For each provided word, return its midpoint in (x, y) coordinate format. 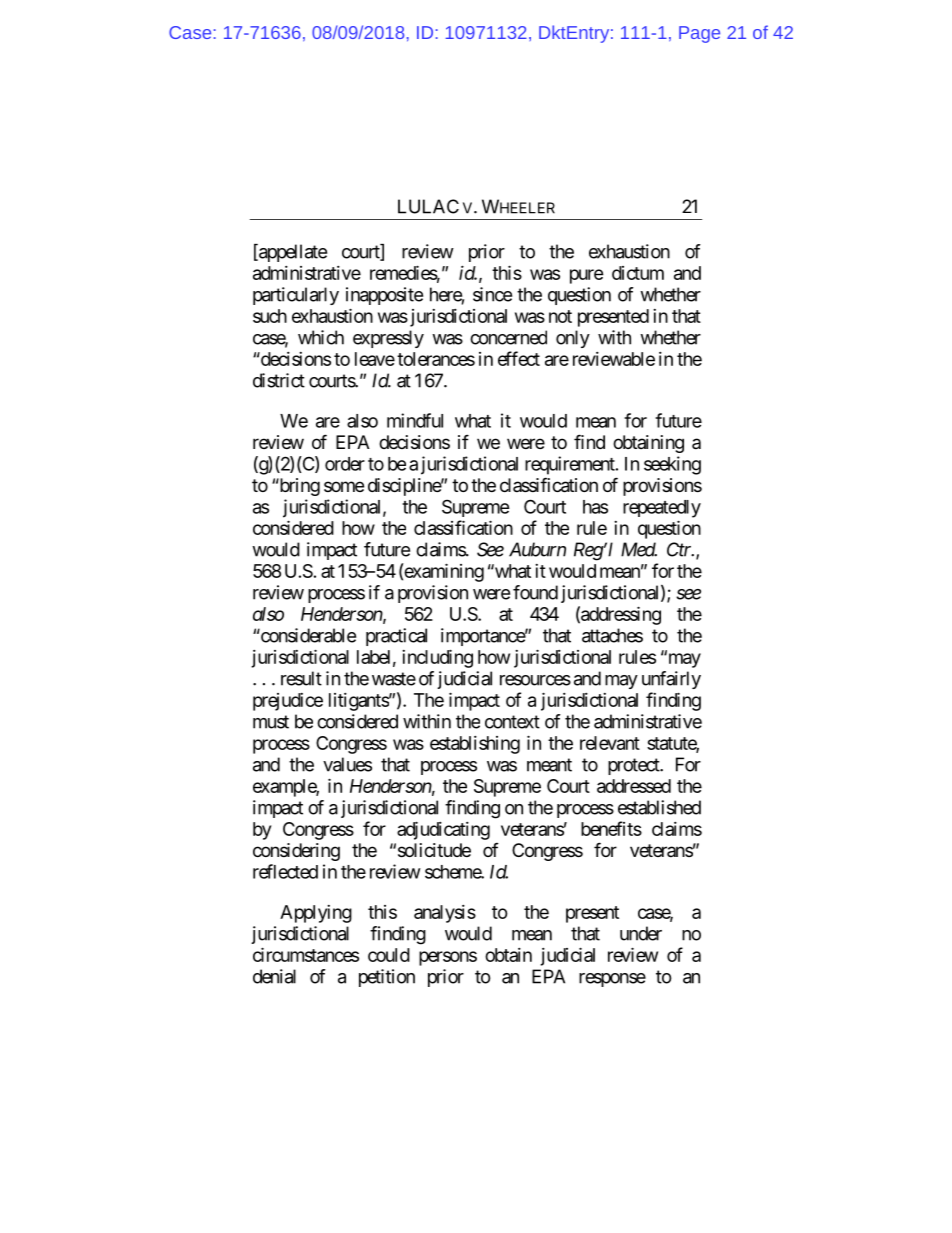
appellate (292, 253)
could (389, 955)
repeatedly (662, 509)
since (492, 294)
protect (634, 766)
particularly (296, 296)
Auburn (537, 549)
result (301, 678)
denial (274, 976)
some (344, 486)
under (641, 933)
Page (699, 34)
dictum (638, 273)
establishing (475, 745)
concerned (508, 337)
